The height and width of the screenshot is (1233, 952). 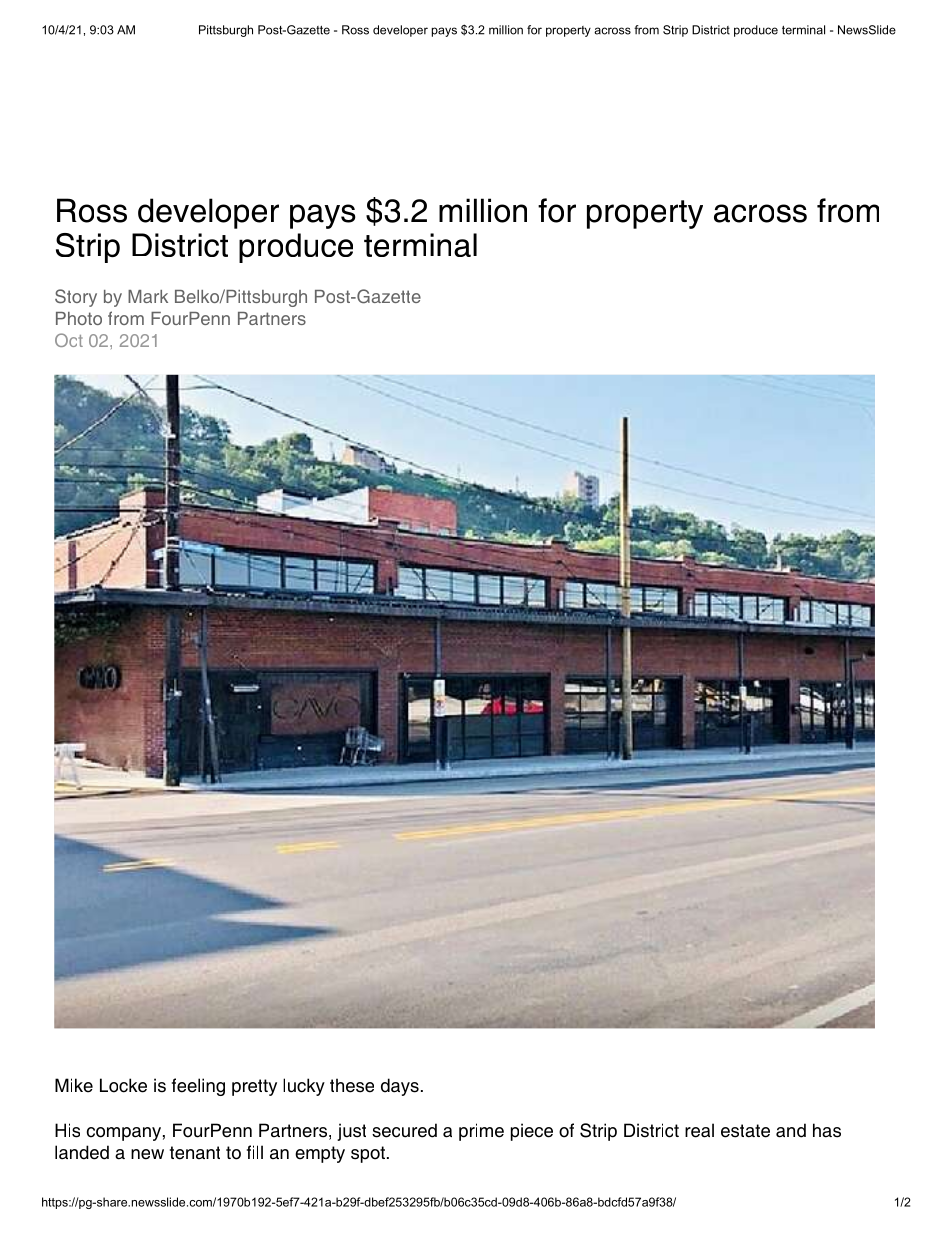 What do you see at coordinates (148, 296) in the screenshot?
I see `Mark` at bounding box center [148, 296].
